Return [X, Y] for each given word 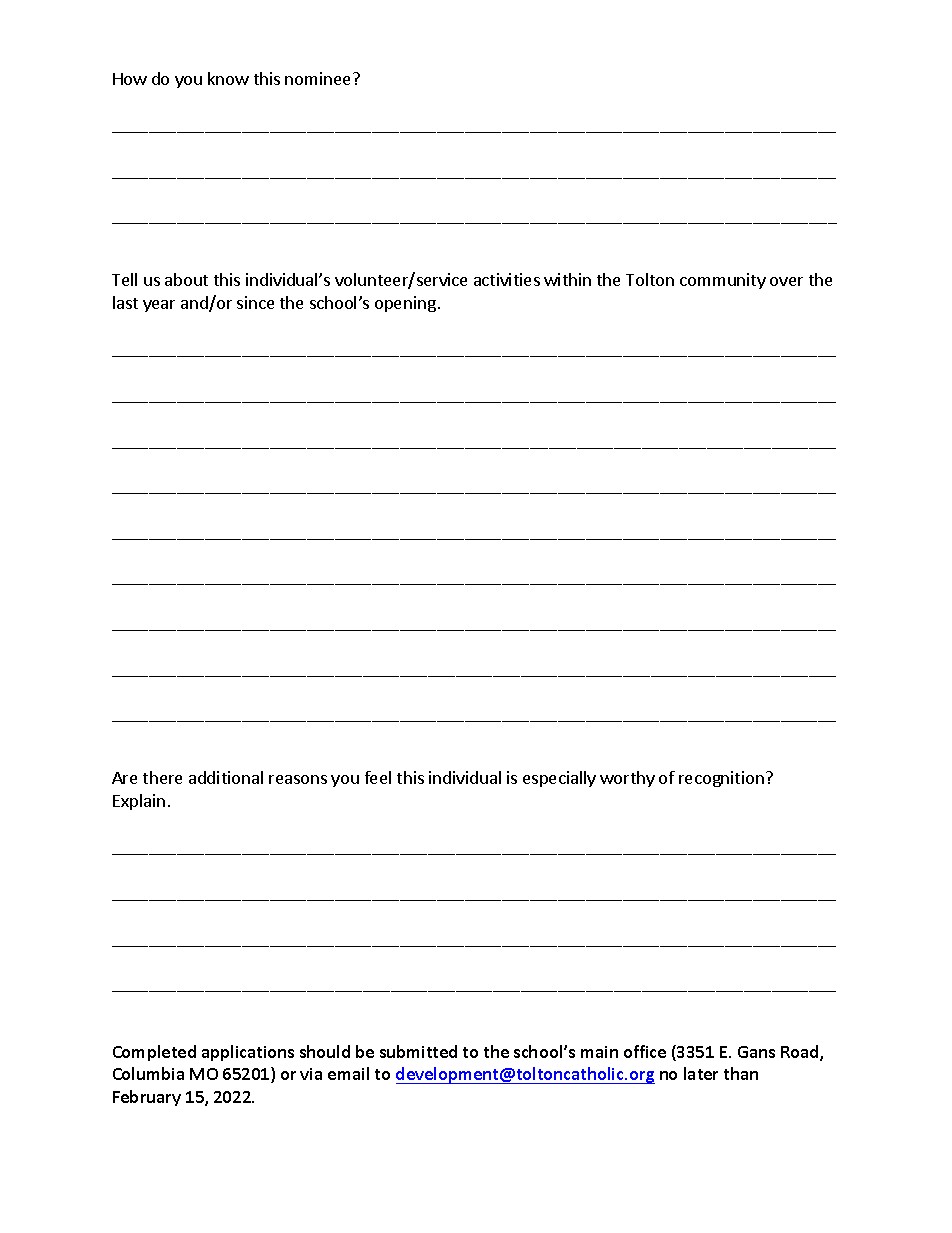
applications [248, 1053]
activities [507, 279]
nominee [319, 78]
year [159, 306]
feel [378, 777]
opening [405, 304]
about [186, 279]
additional [226, 777]
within [567, 279]
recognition [721, 779]
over [786, 281]
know [228, 78]
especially [559, 779]
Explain [139, 802]
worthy [627, 779]
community [723, 281]
